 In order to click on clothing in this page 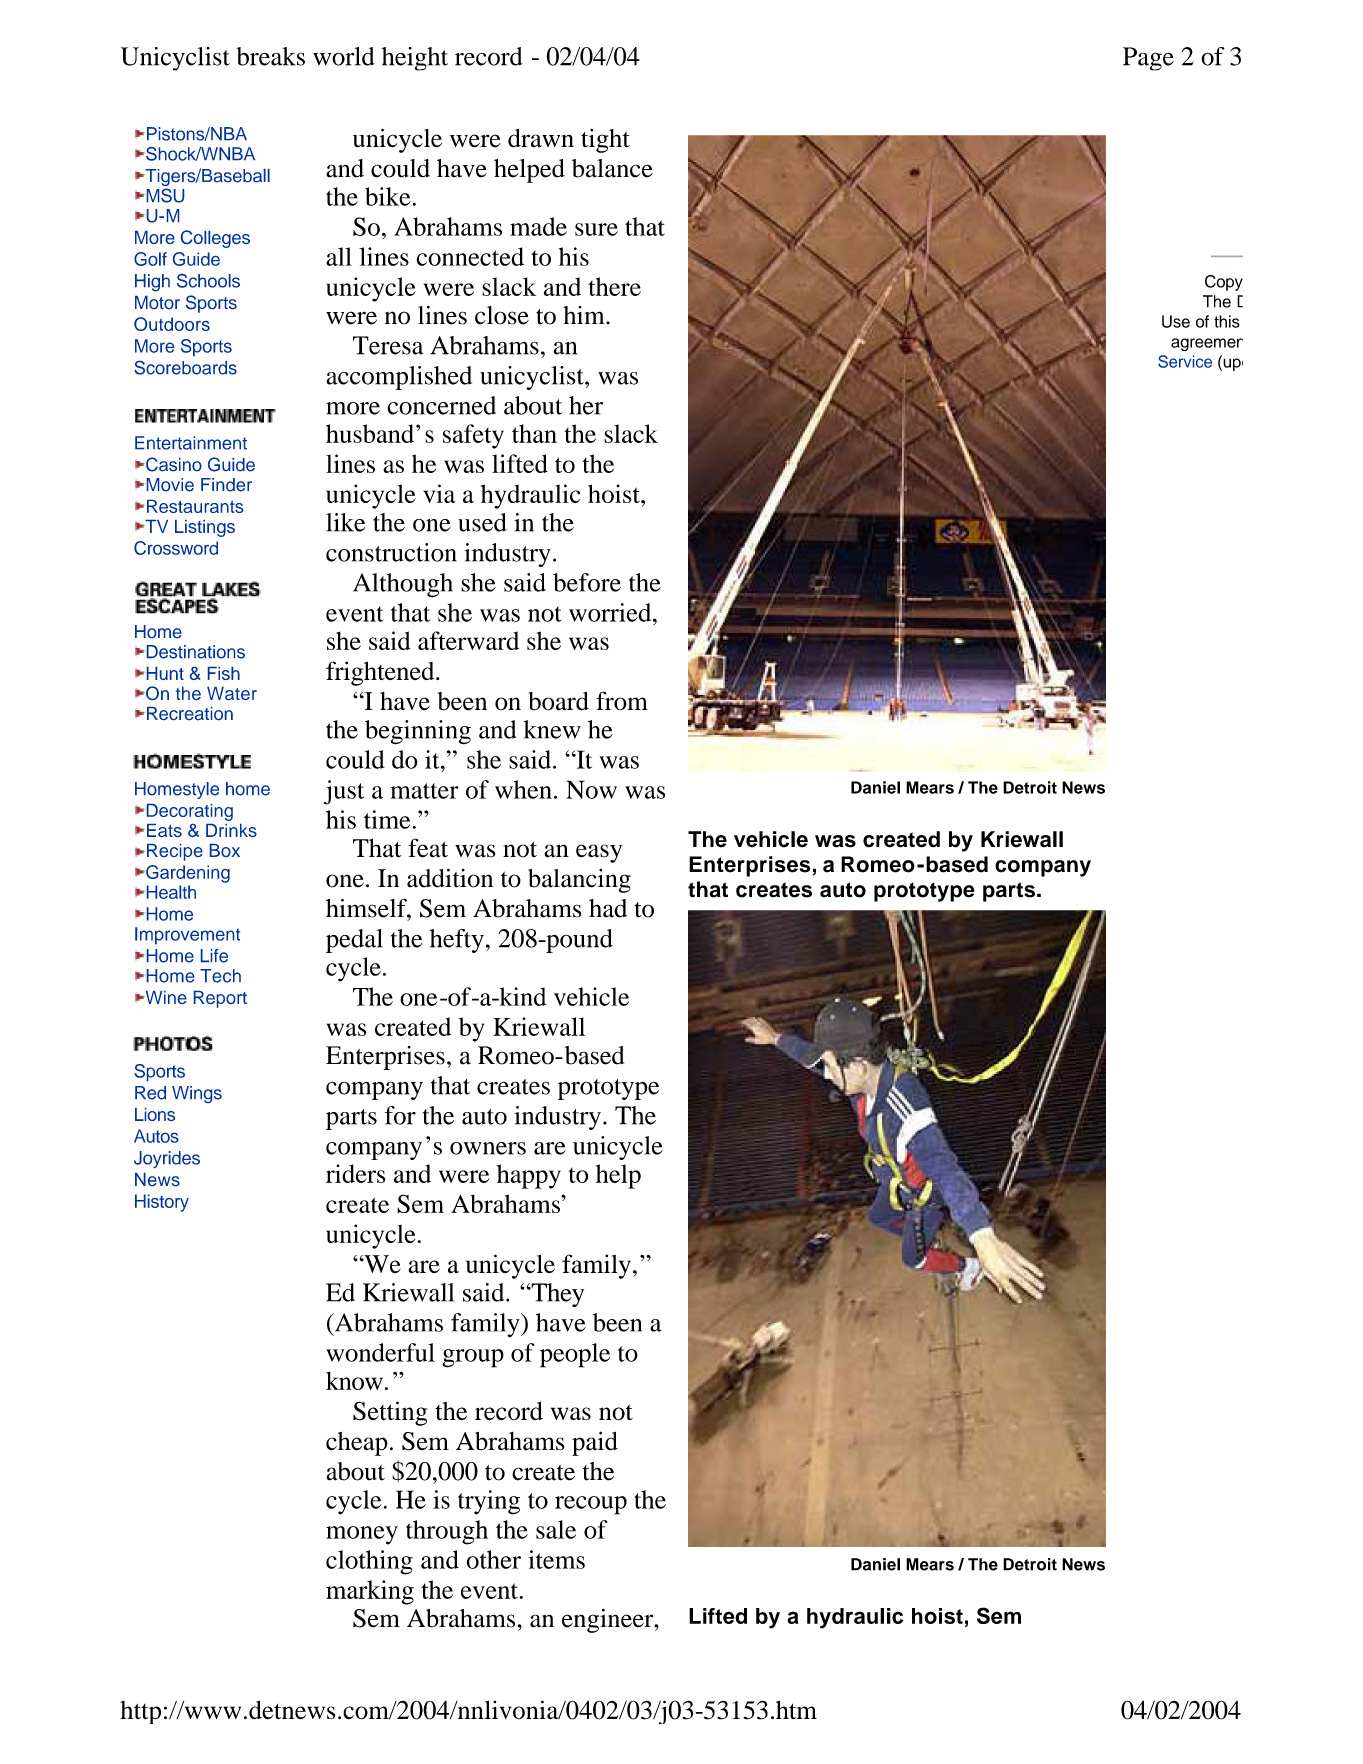, I will do `click(369, 1562)`.
